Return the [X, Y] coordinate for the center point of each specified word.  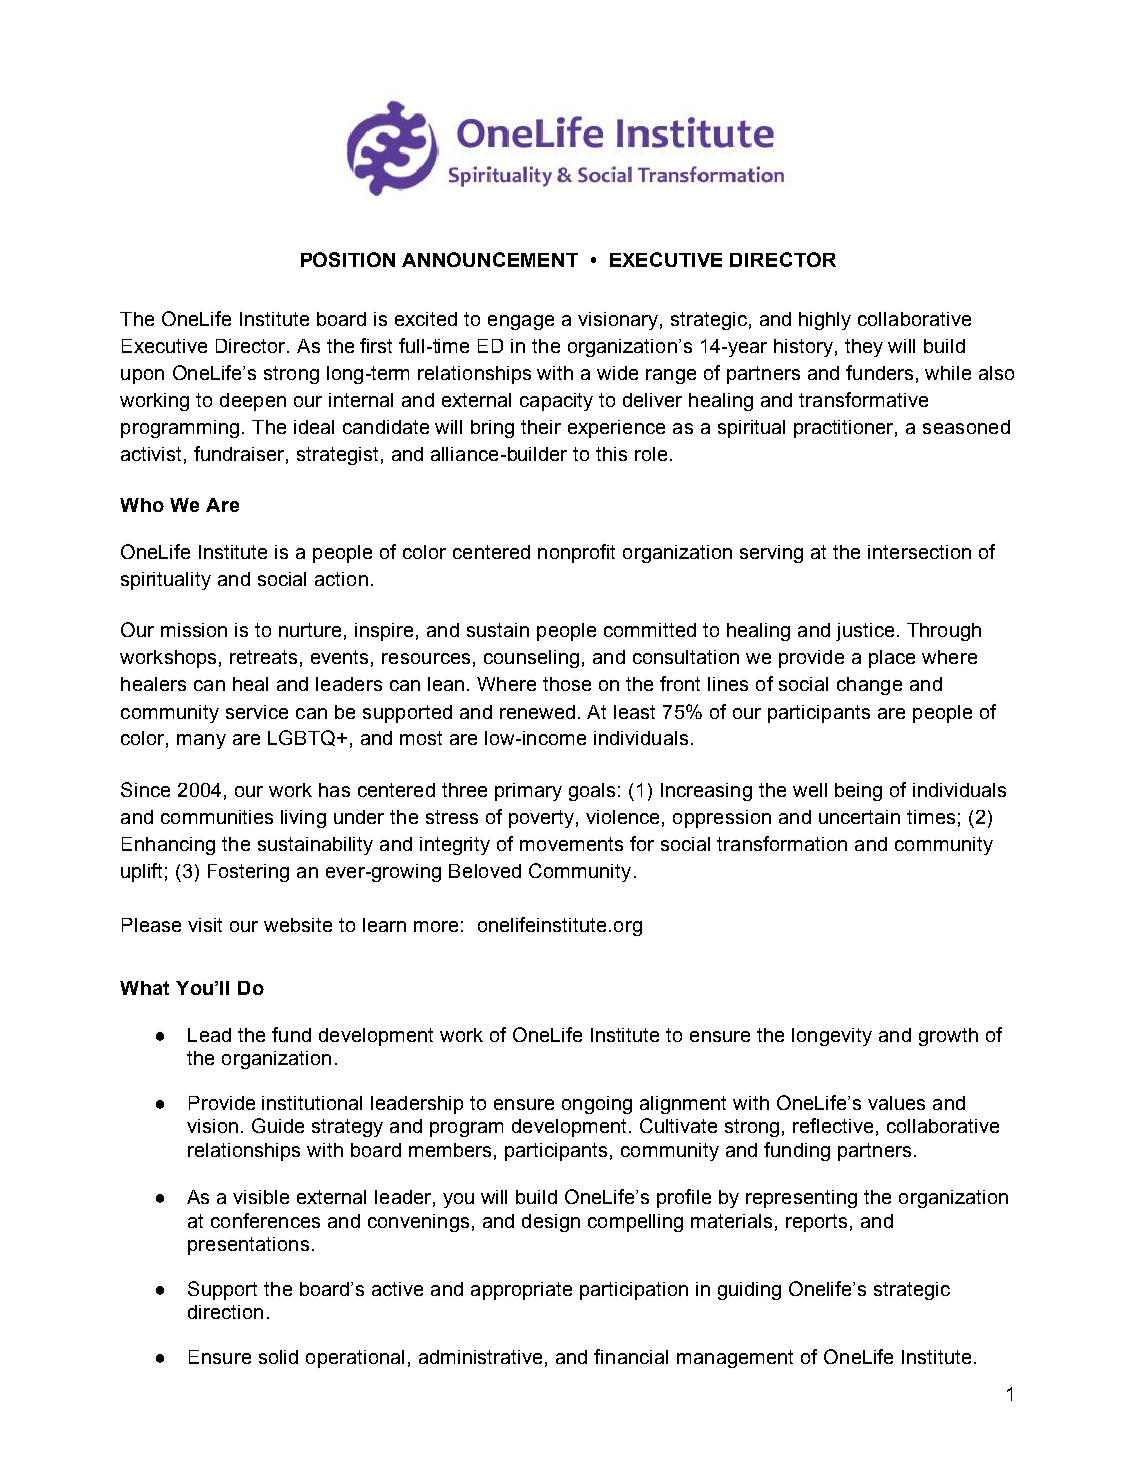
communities [217, 817]
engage [521, 322]
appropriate [521, 1291]
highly [825, 321]
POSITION [348, 259]
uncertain [859, 817]
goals [592, 792]
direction [225, 1312]
